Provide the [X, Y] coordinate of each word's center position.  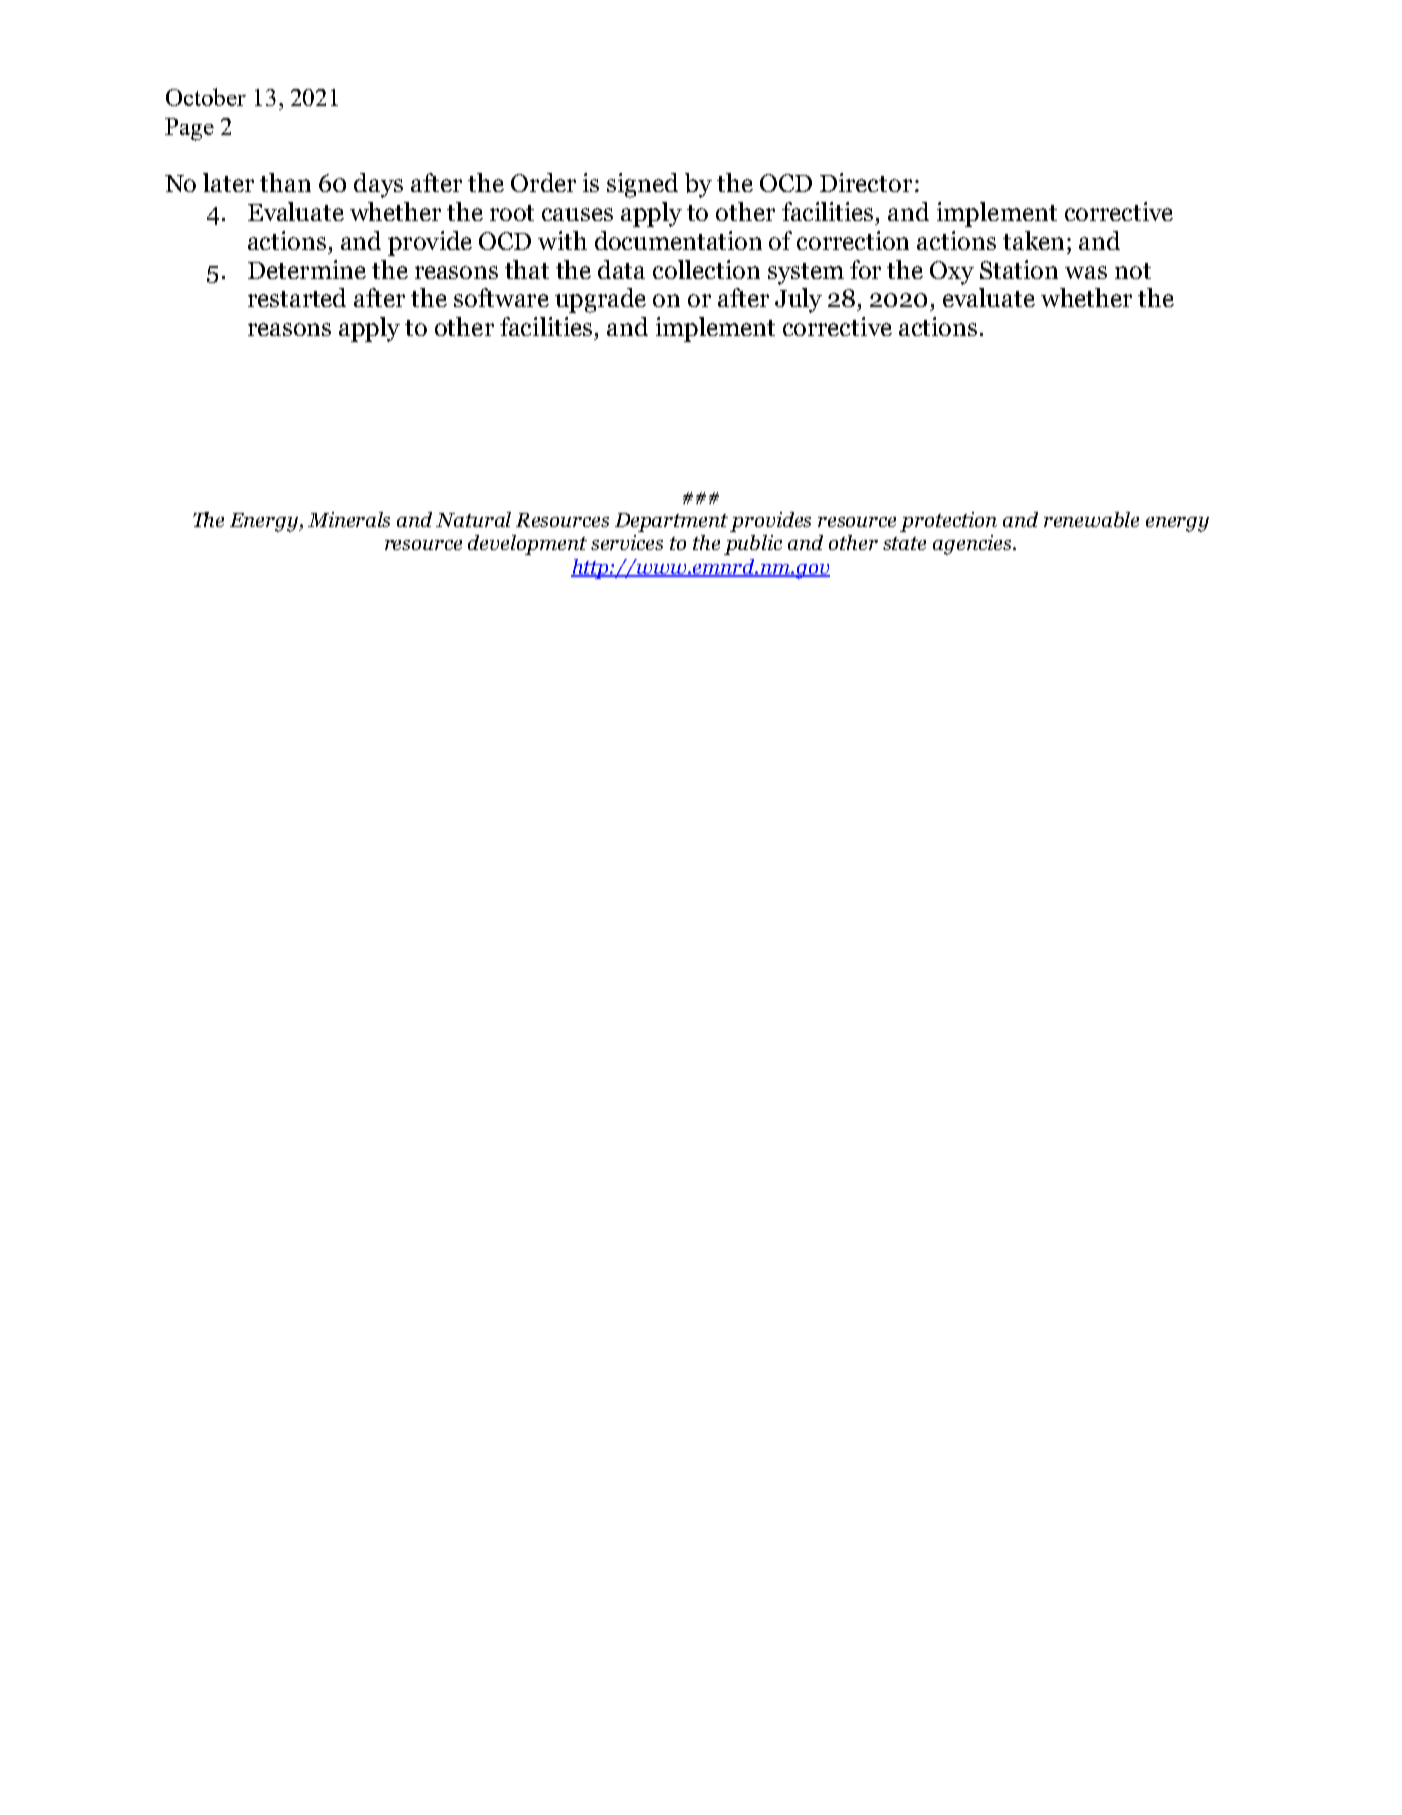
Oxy [952, 273]
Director [866, 182]
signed [642, 185]
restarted [297, 297]
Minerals [349, 519]
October [206, 97]
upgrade [600, 300]
